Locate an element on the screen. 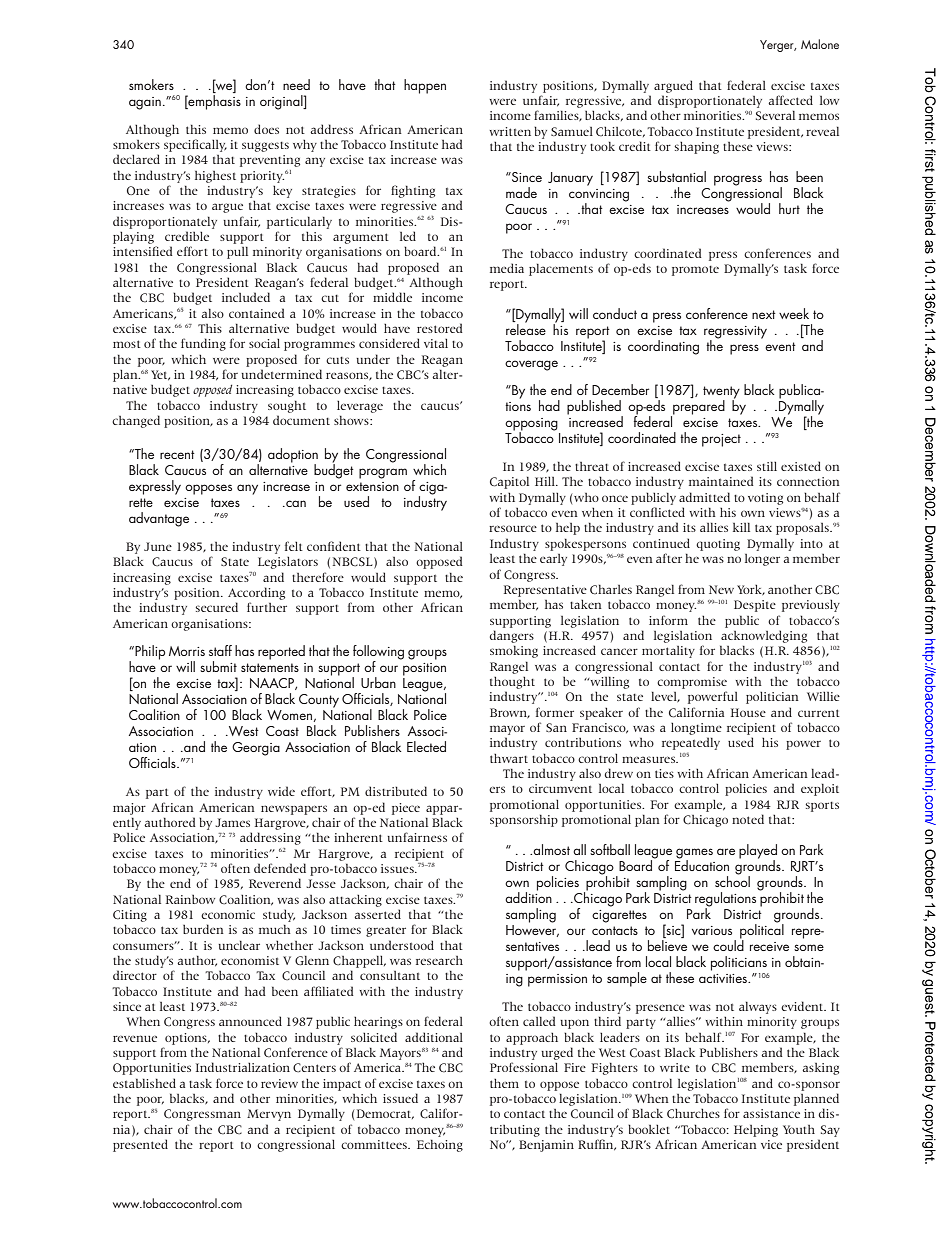 This screenshot has height=1233, width=952. secured is located at coordinates (217, 607).
